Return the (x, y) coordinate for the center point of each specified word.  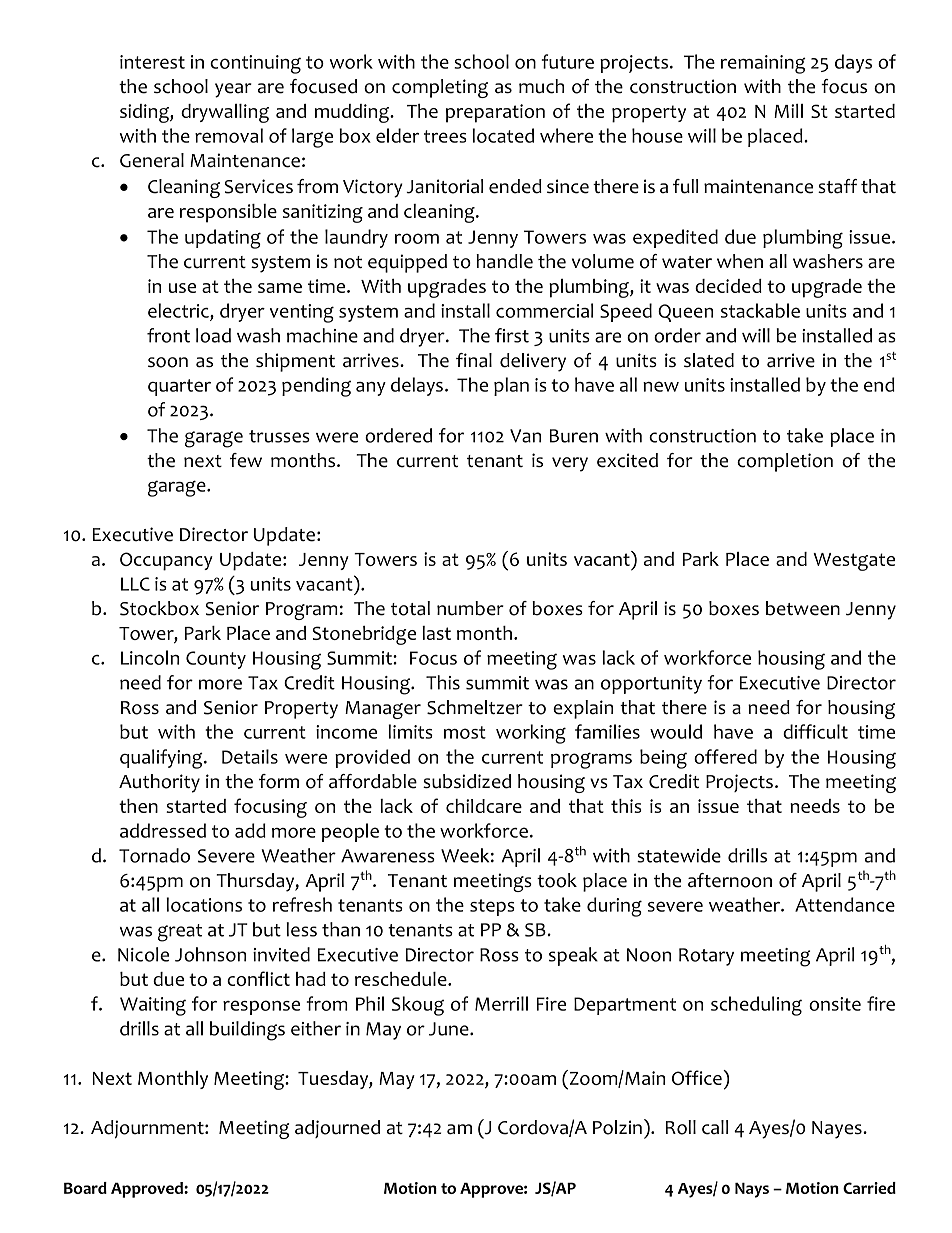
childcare (484, 806)
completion (785, 462)
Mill (788, 111)
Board (85, 1188)
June (450, 1029)
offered (725, 756)
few (246, 460)
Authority (159, 783)
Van (525, 436)
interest (152, 62)
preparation (495, 113)
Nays (752, 1190)
